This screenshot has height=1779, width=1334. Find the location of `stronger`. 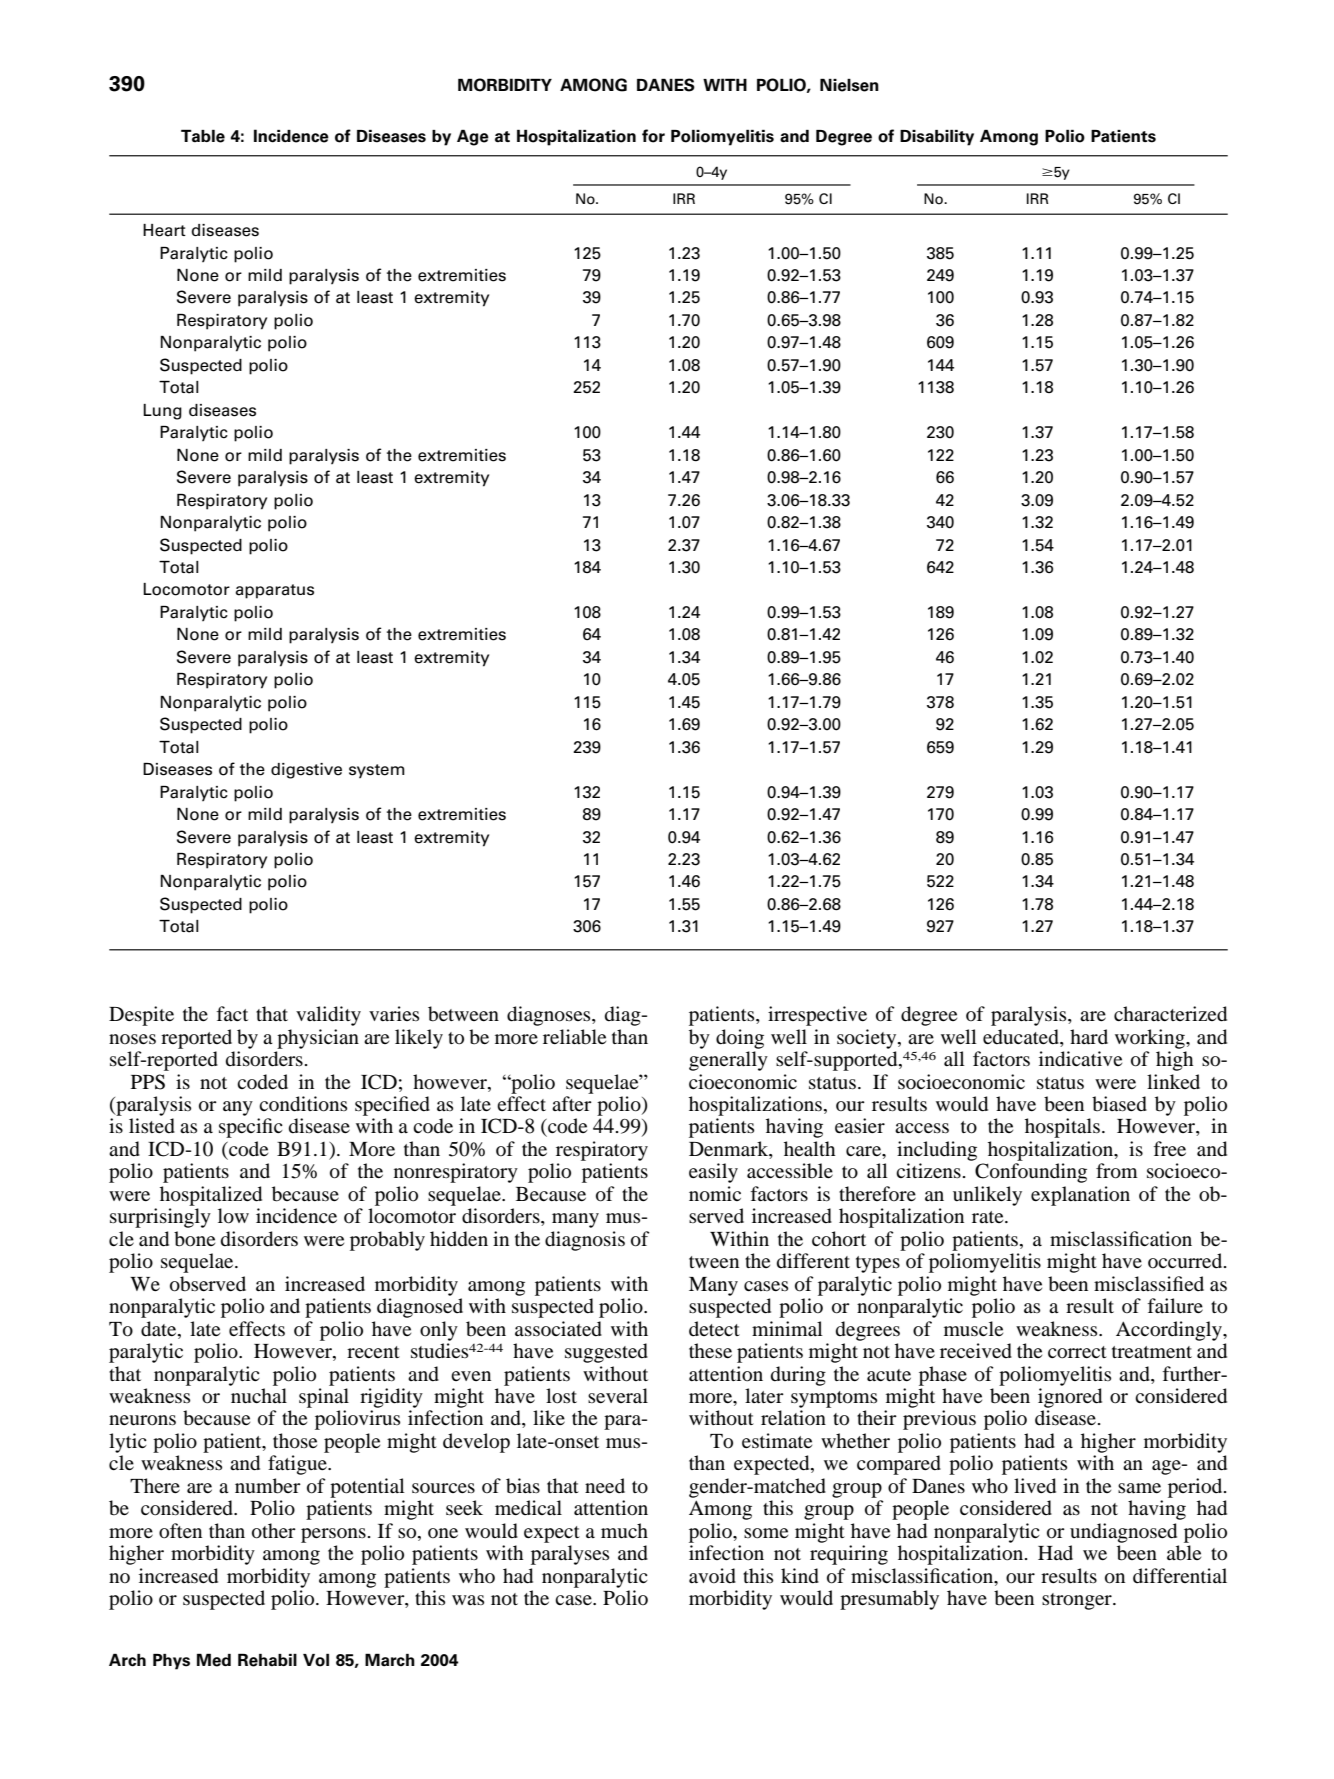

stronger is located at coordinates (1078, 1601).
